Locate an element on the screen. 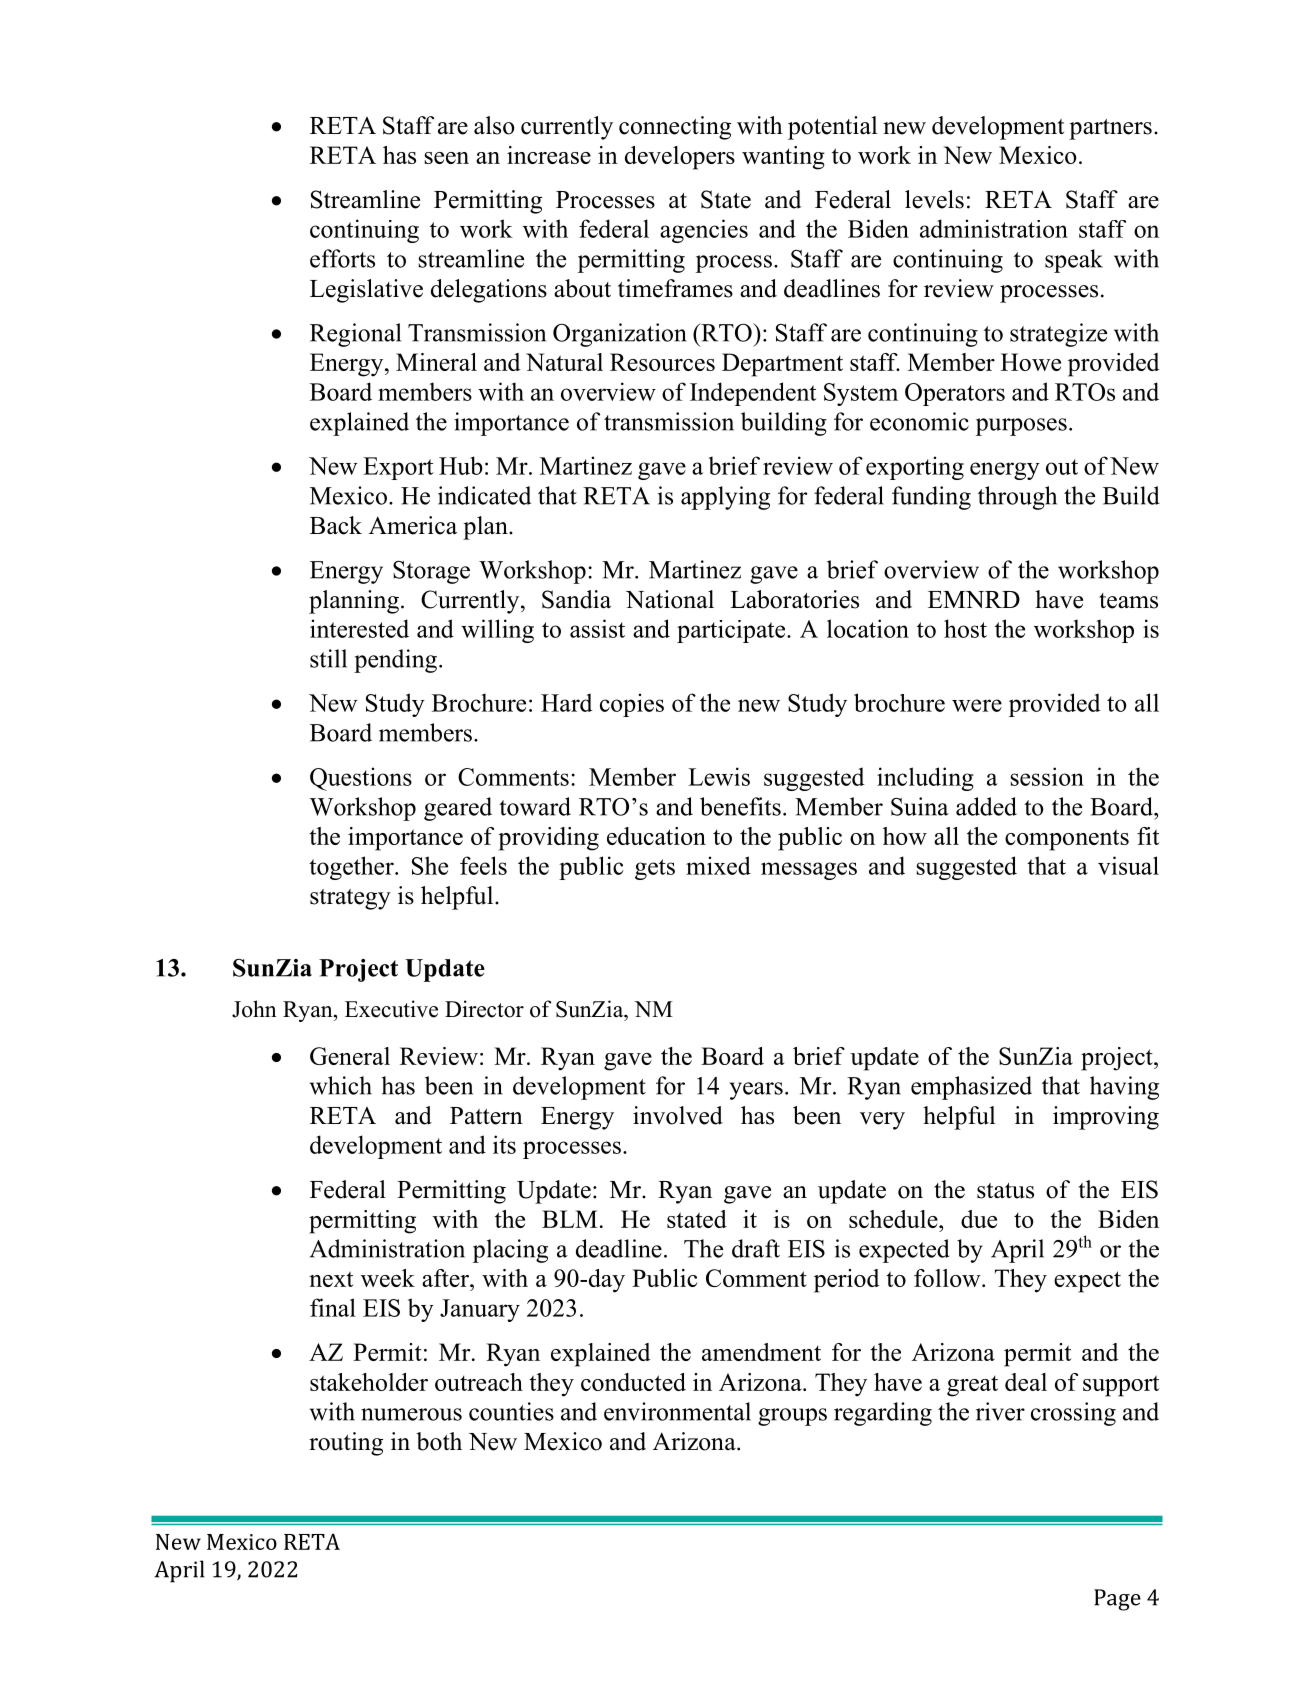 This screenshot has width=1314, height=1701. years is located at coordinates (756, 1091).
